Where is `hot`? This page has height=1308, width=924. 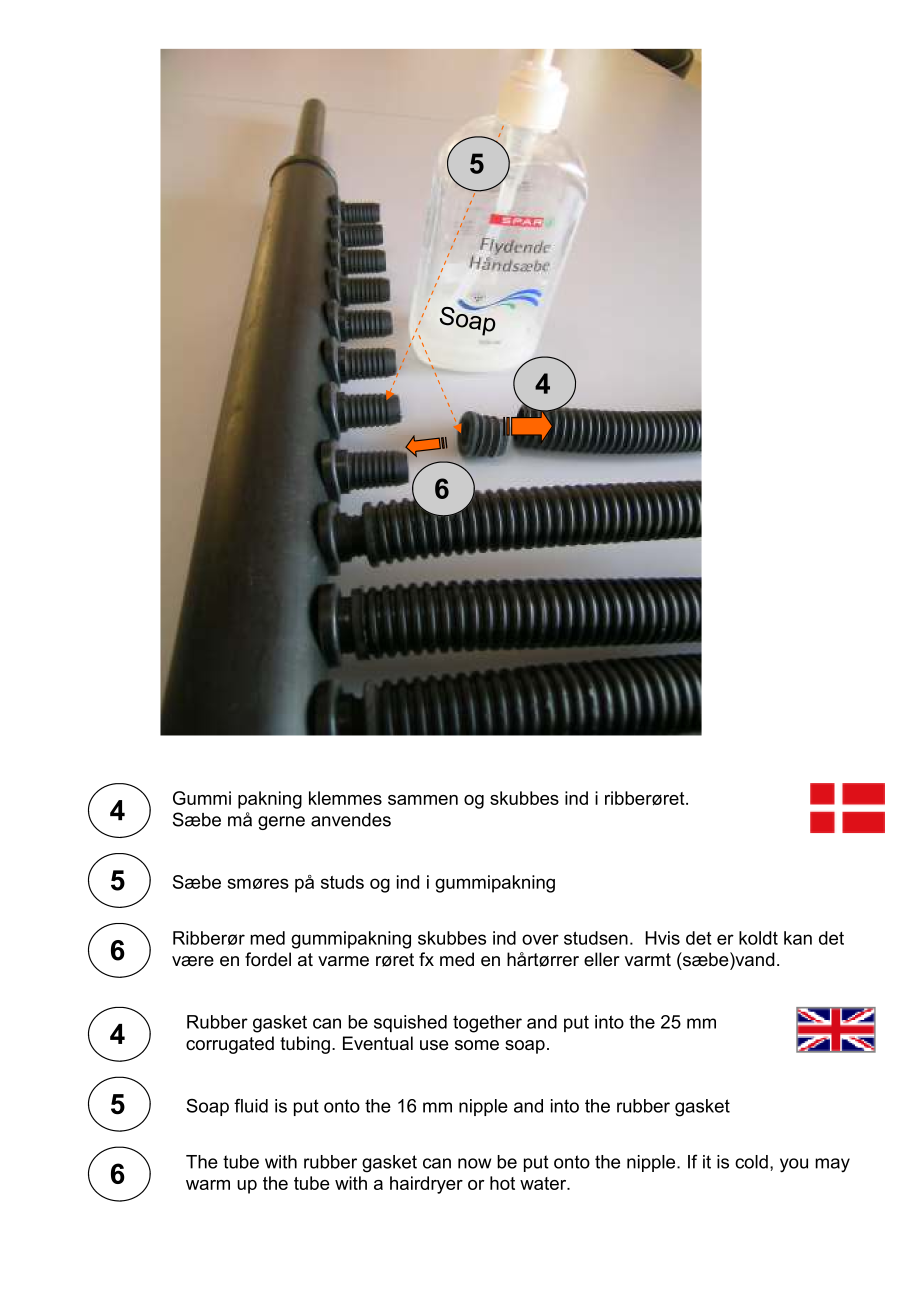 hot is located at coordinates (502, 1183).
